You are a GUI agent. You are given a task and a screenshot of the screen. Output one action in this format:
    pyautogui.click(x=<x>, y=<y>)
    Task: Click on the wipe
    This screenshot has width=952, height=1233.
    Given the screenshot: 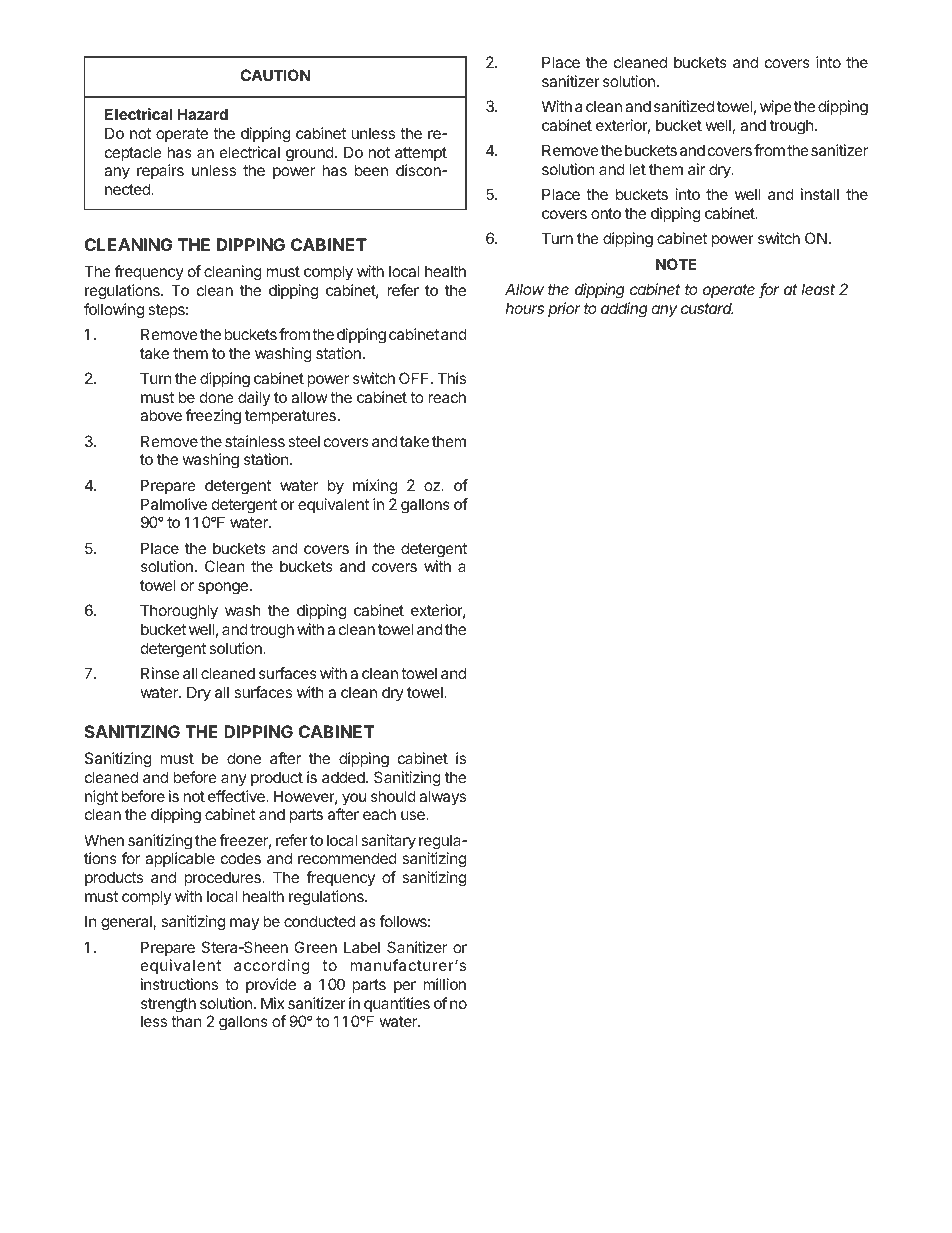 What is the action you would take?
    pyautogui.click(x=776, y=107)
